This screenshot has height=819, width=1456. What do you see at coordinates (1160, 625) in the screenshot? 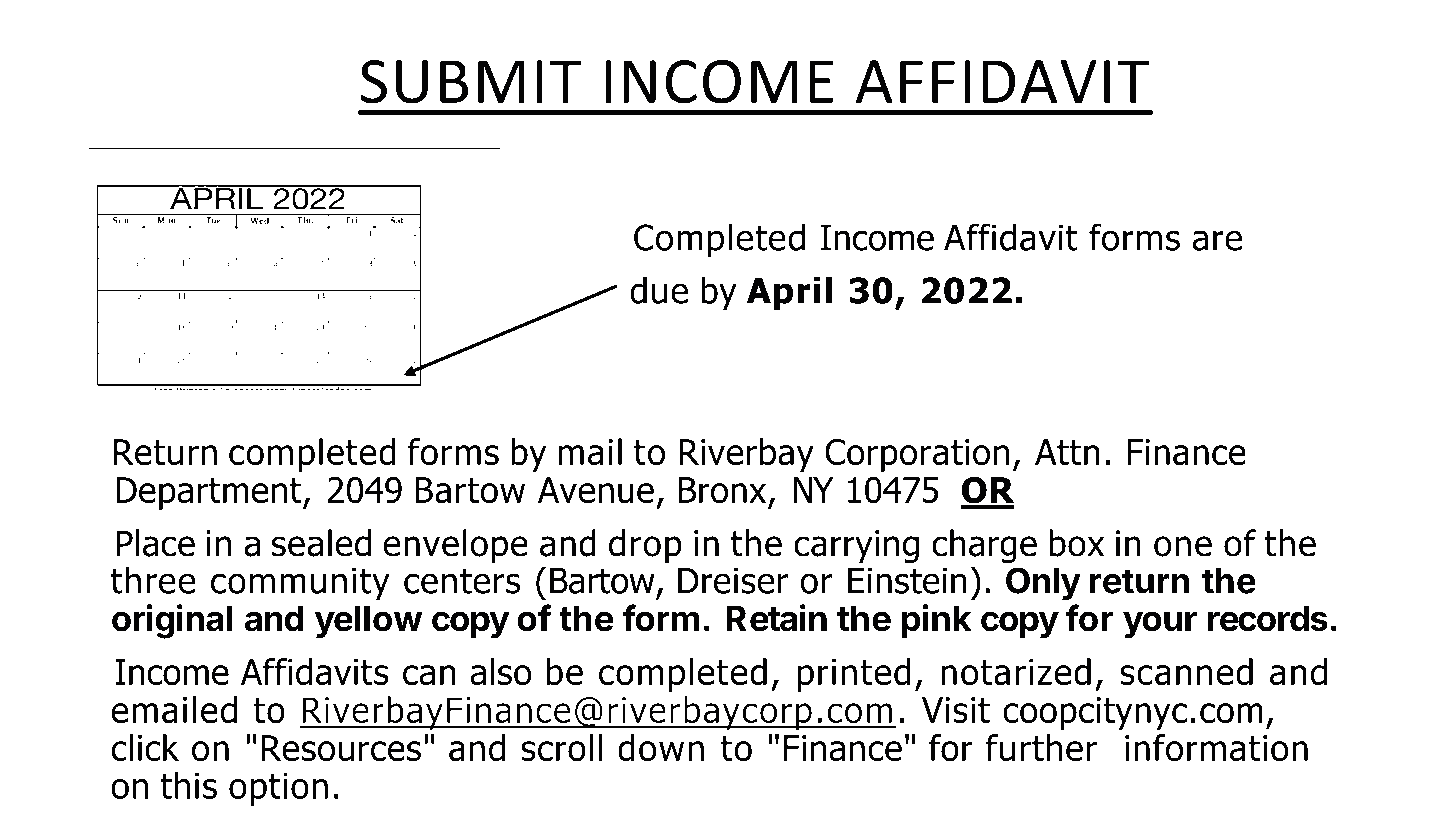
I see `your` at bounding box center [1160, 625].
